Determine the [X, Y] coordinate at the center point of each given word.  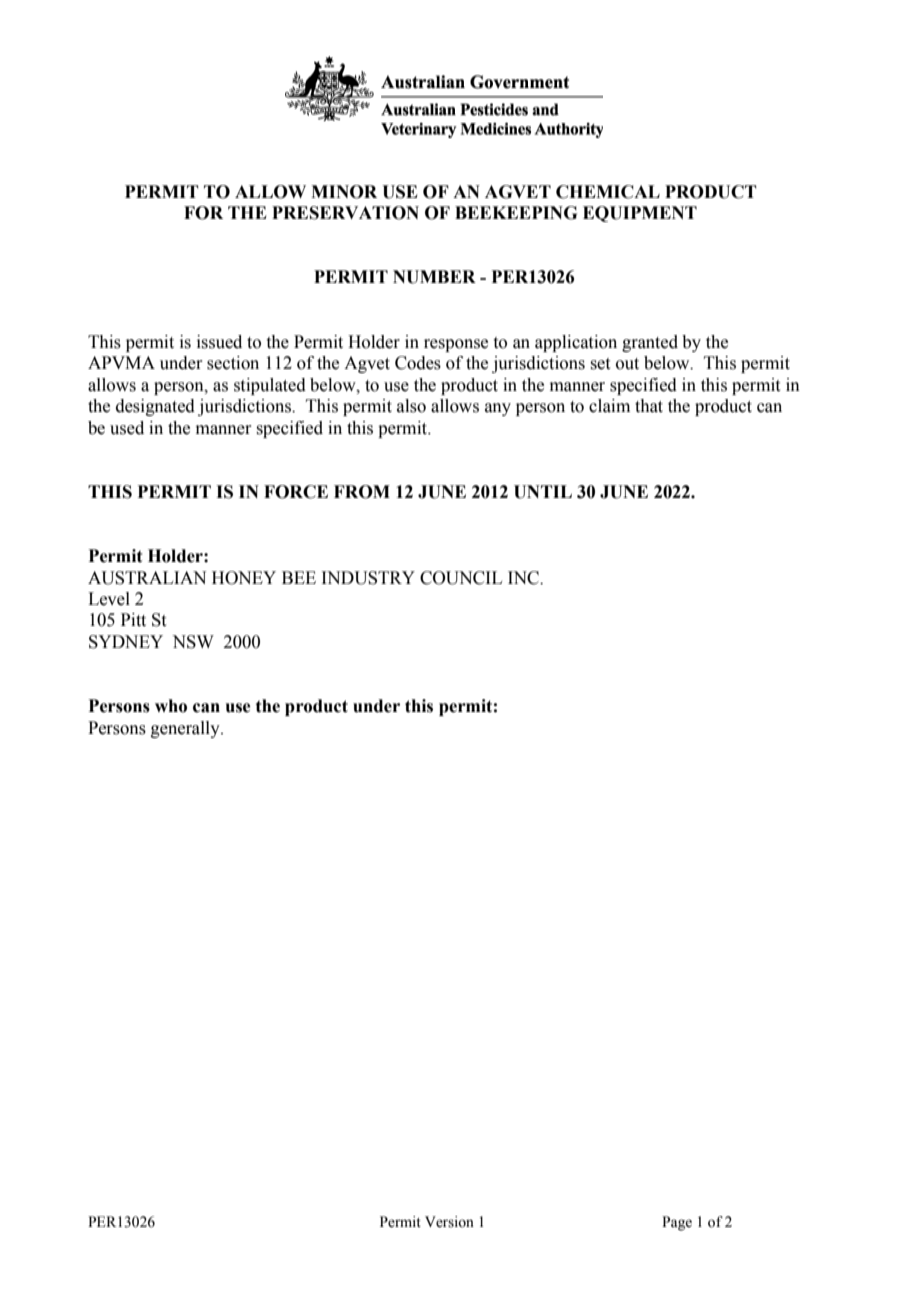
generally [186, 729]
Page [677, 1223]
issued [219, 342]
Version [449, 1222]
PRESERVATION [345, 213]
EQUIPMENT [640, 214]
